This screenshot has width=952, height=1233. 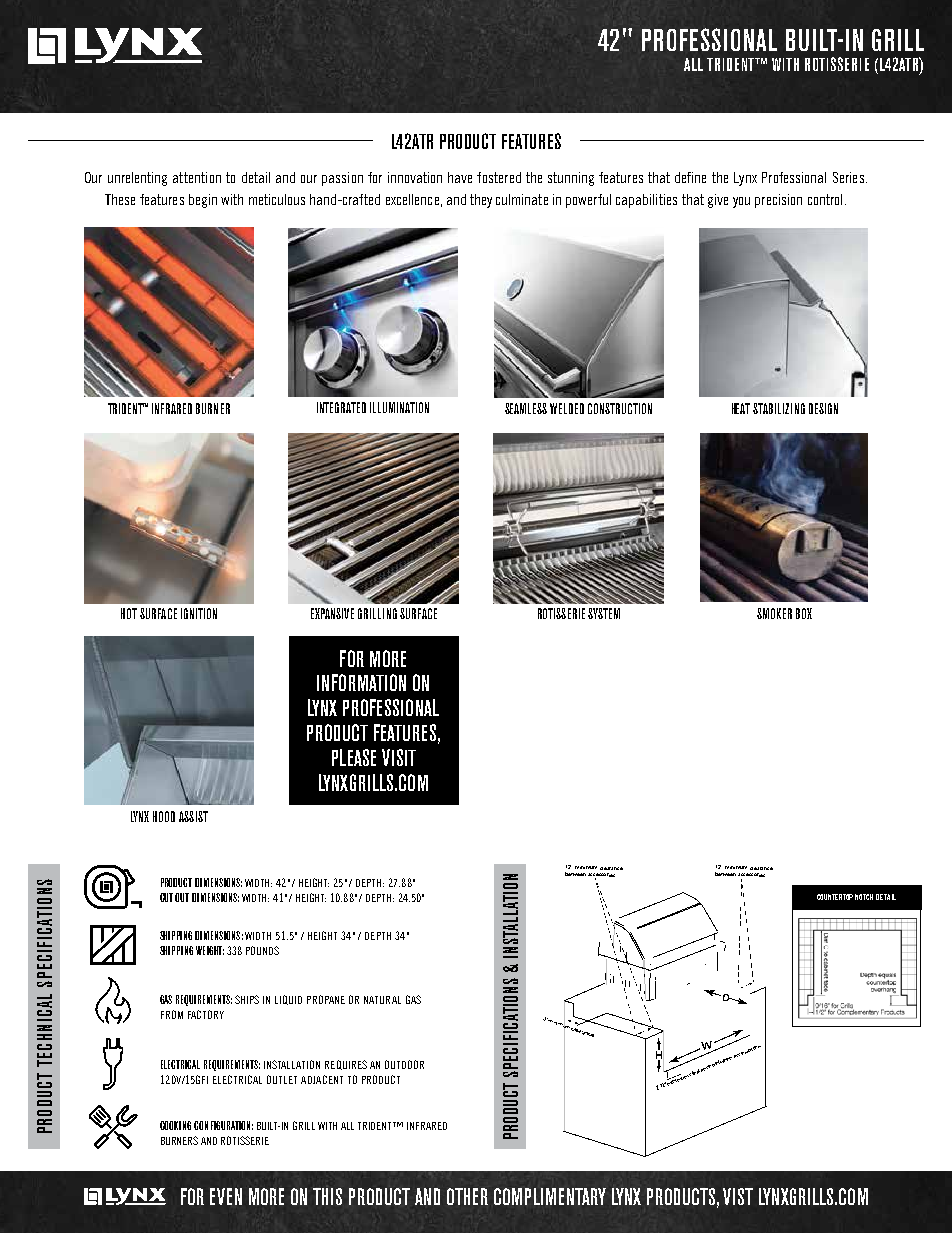 I want to click on INTEGRATED, so click(x=341, y=407).
